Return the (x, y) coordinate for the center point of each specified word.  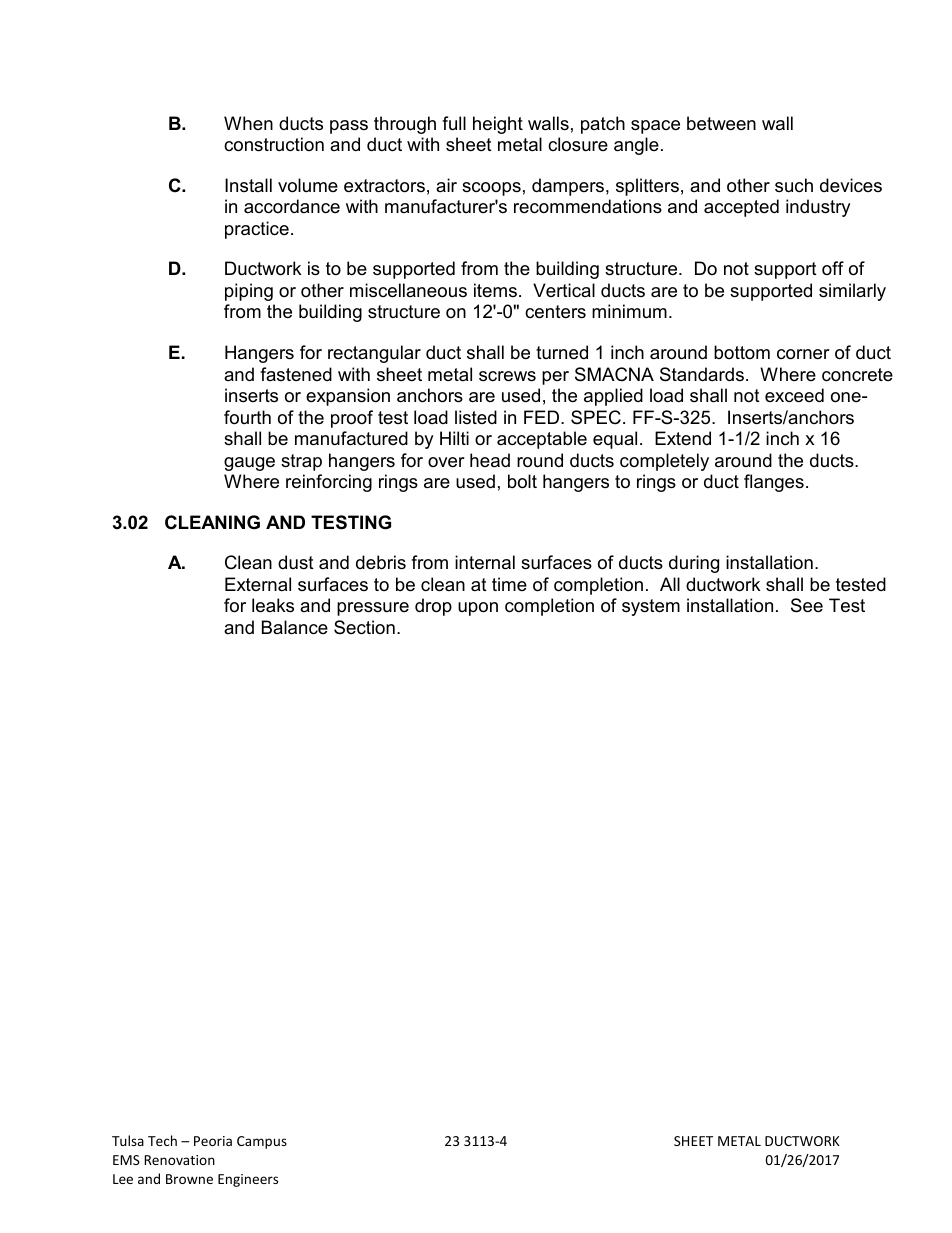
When (248, 123)
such (794, 185)
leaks (273, 605)
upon (478, 609)
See (807, 605)
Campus (262, 1142)
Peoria (213, 1141)
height (498, 125)
